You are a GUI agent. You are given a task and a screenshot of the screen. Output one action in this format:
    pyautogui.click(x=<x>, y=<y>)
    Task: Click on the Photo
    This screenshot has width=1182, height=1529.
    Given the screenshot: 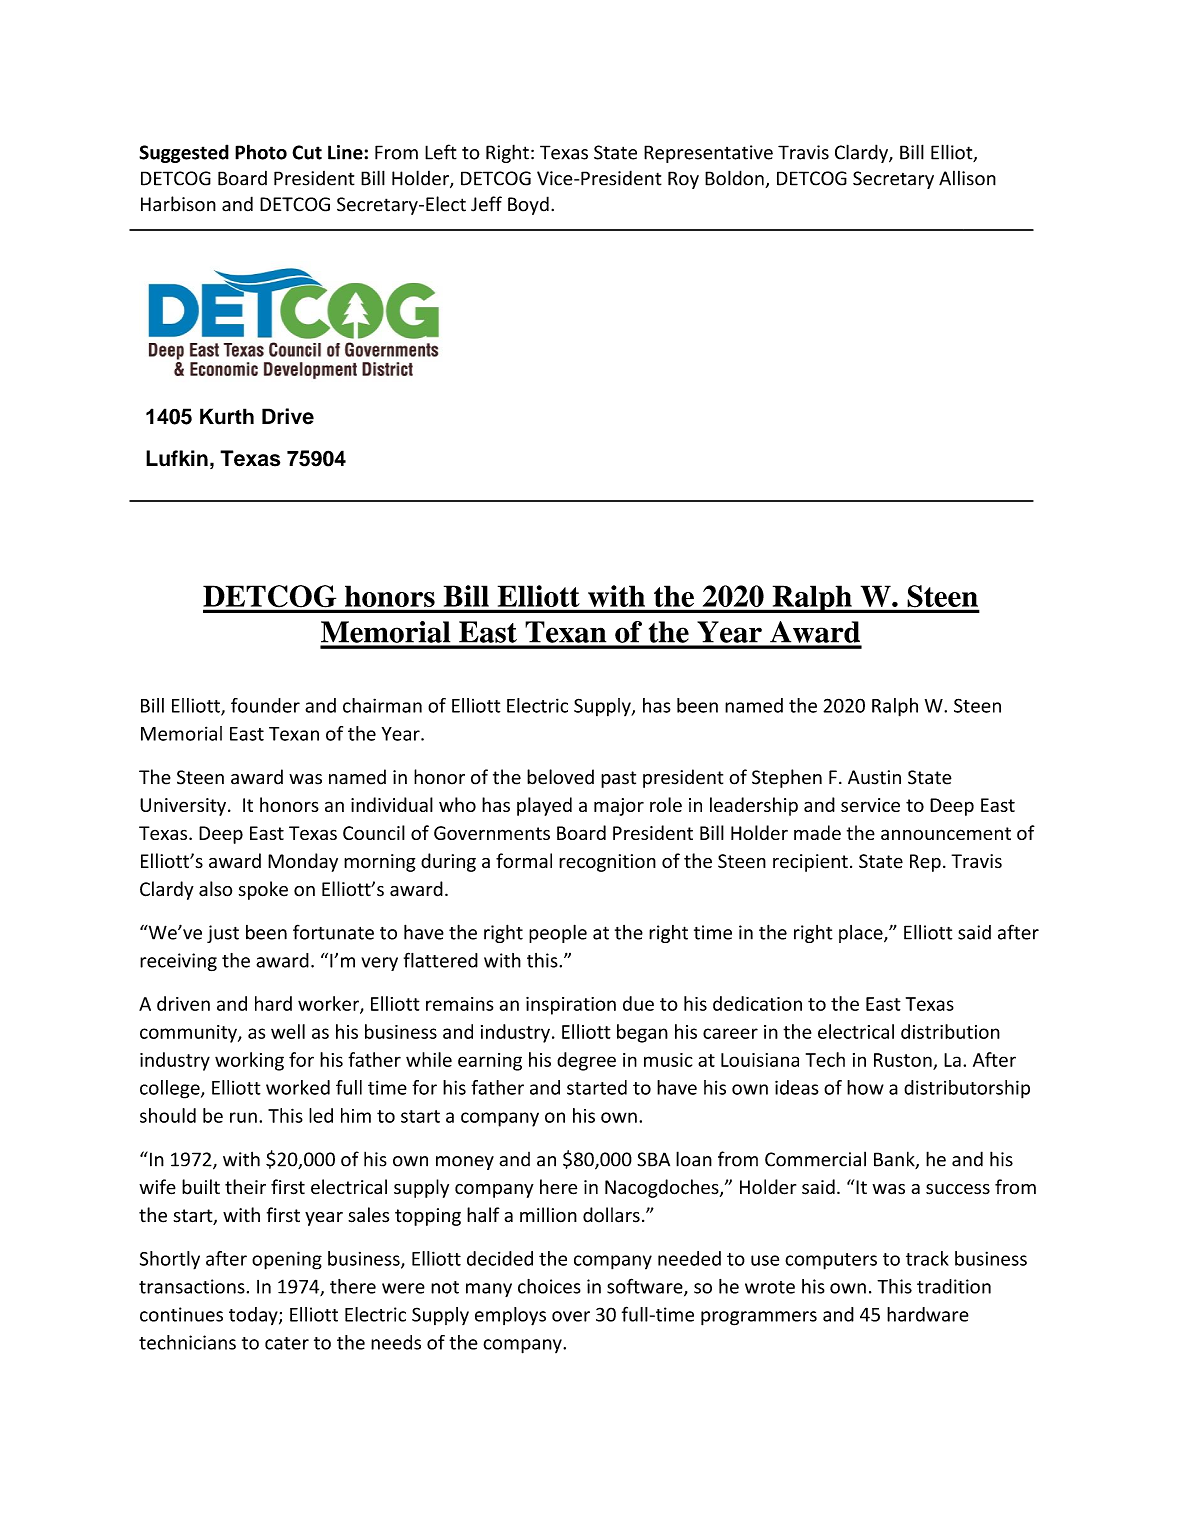 What is the action you would take?
    pyautogui.click(x=261, y=152)
